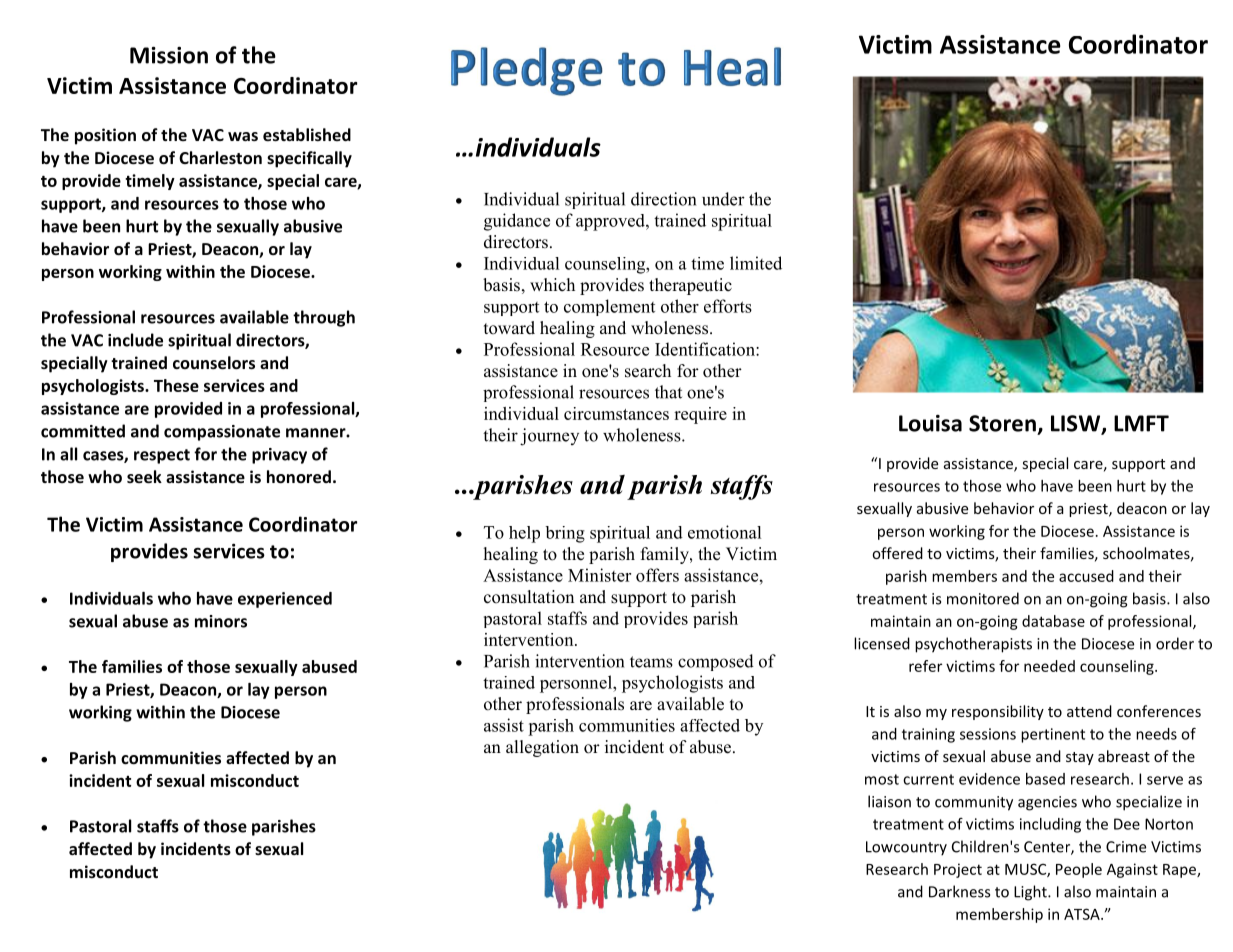 This image has height=952, width=1233. Describe the element at coordinates (663, 199) in the image. I see `direction` at that location.
